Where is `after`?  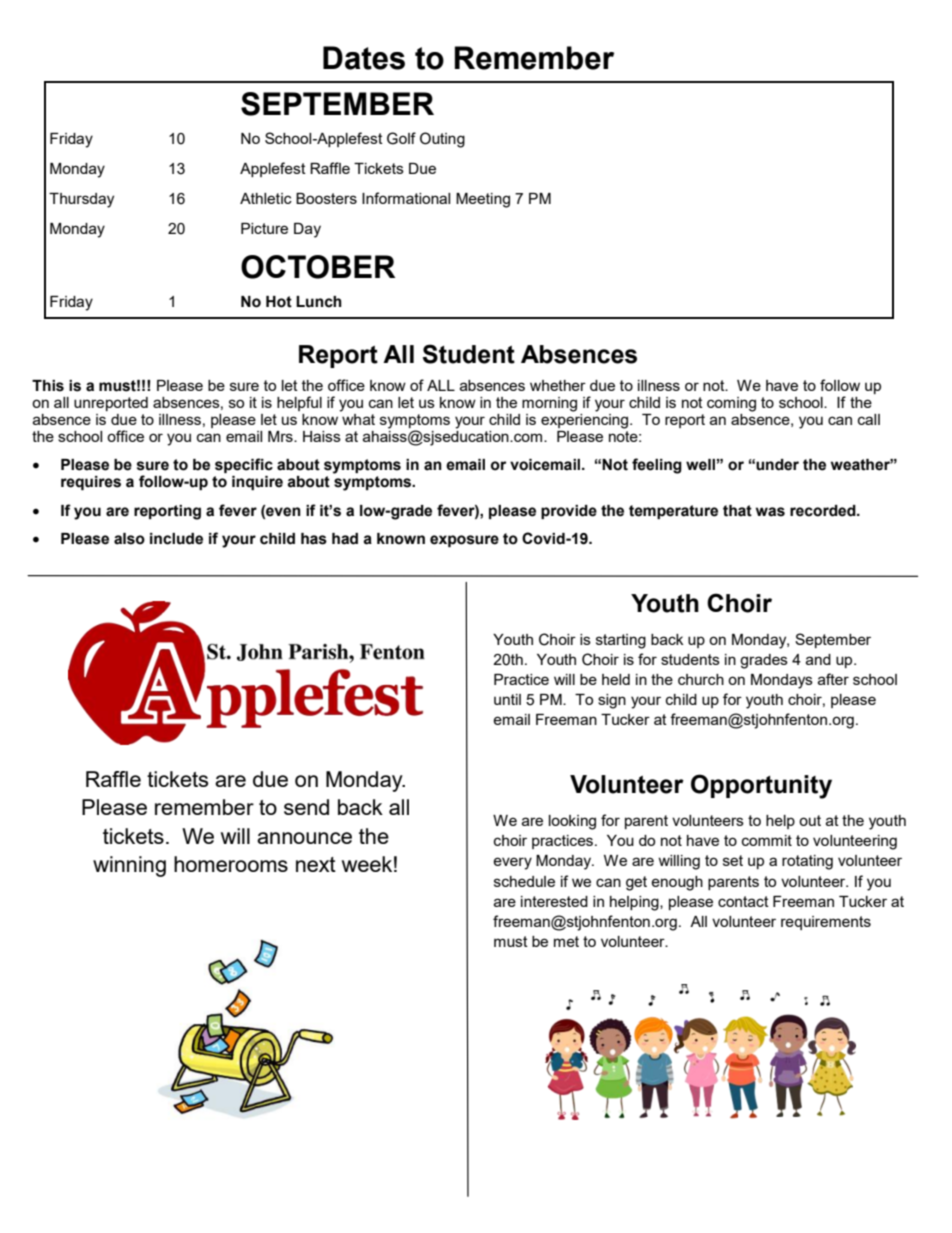 after is located at coordinates (833, 679).
